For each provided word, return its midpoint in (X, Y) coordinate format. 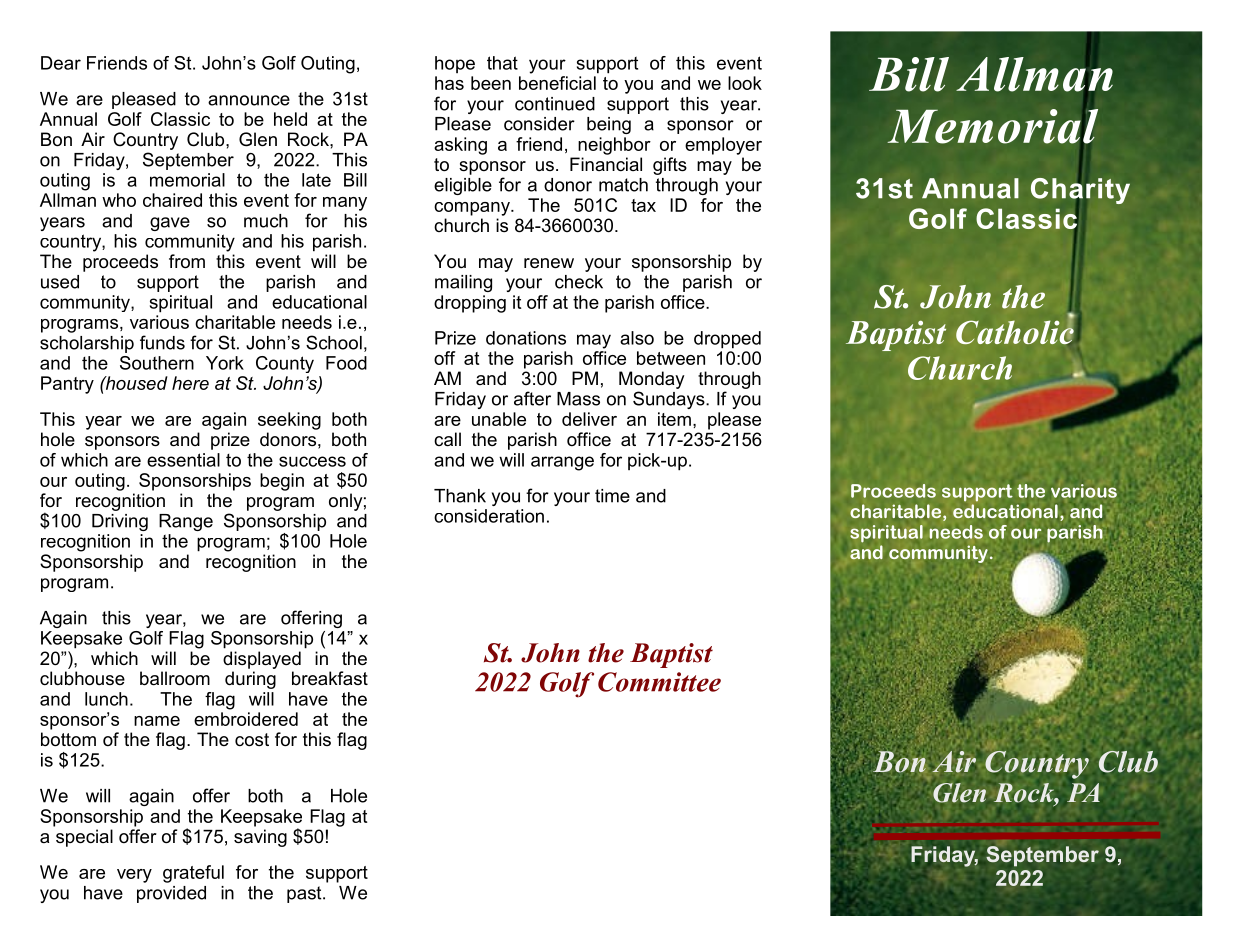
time (612, 496)
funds (162, 342)
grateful (193, 874)
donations (526, 338)
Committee (659, 682)
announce (249, 100)
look (745, 83)
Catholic (1015, 331)
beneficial (557, 83)
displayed (262, 660)
